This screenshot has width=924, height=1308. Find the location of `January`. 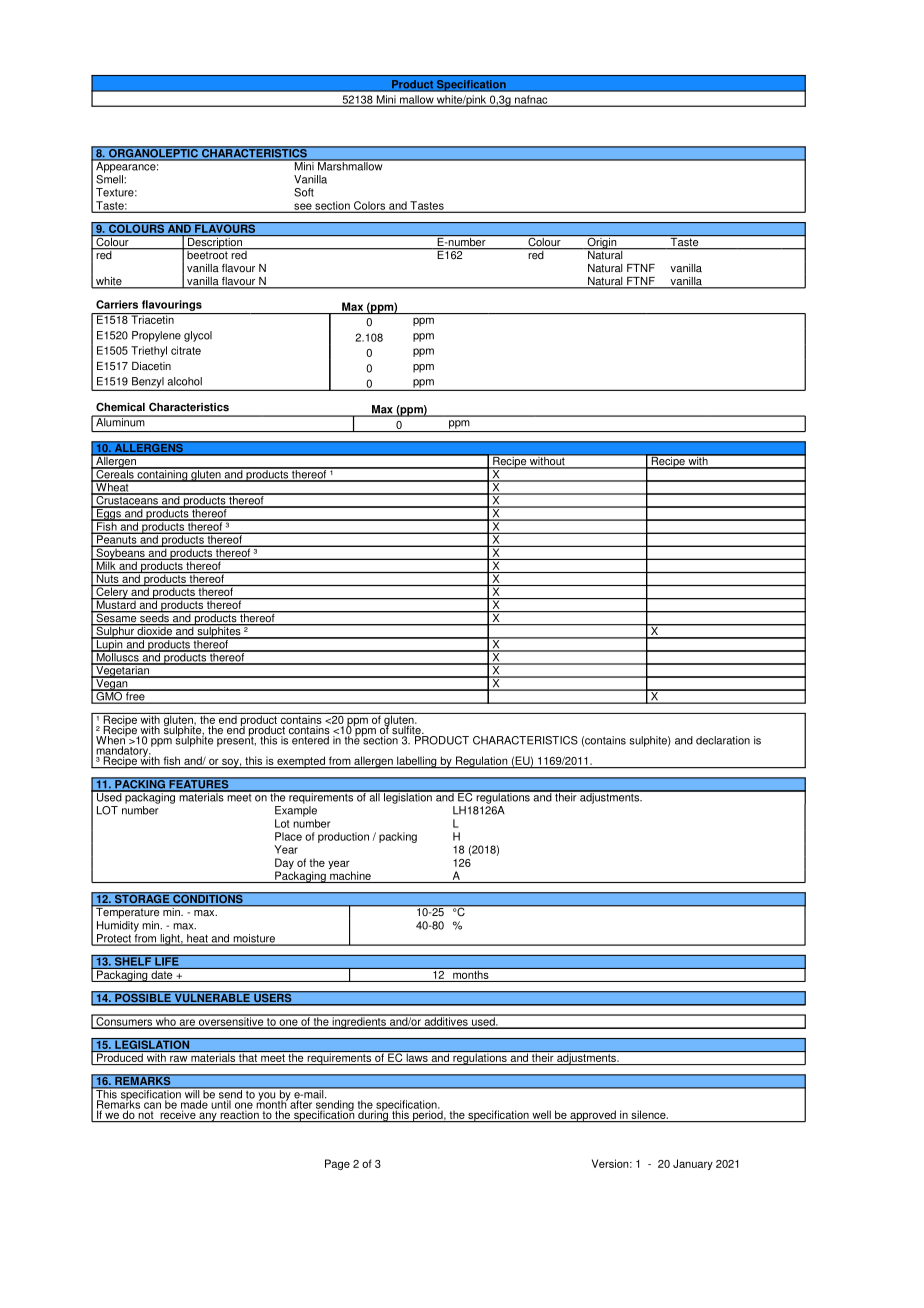

January is located at coordinates (693, 1164).
